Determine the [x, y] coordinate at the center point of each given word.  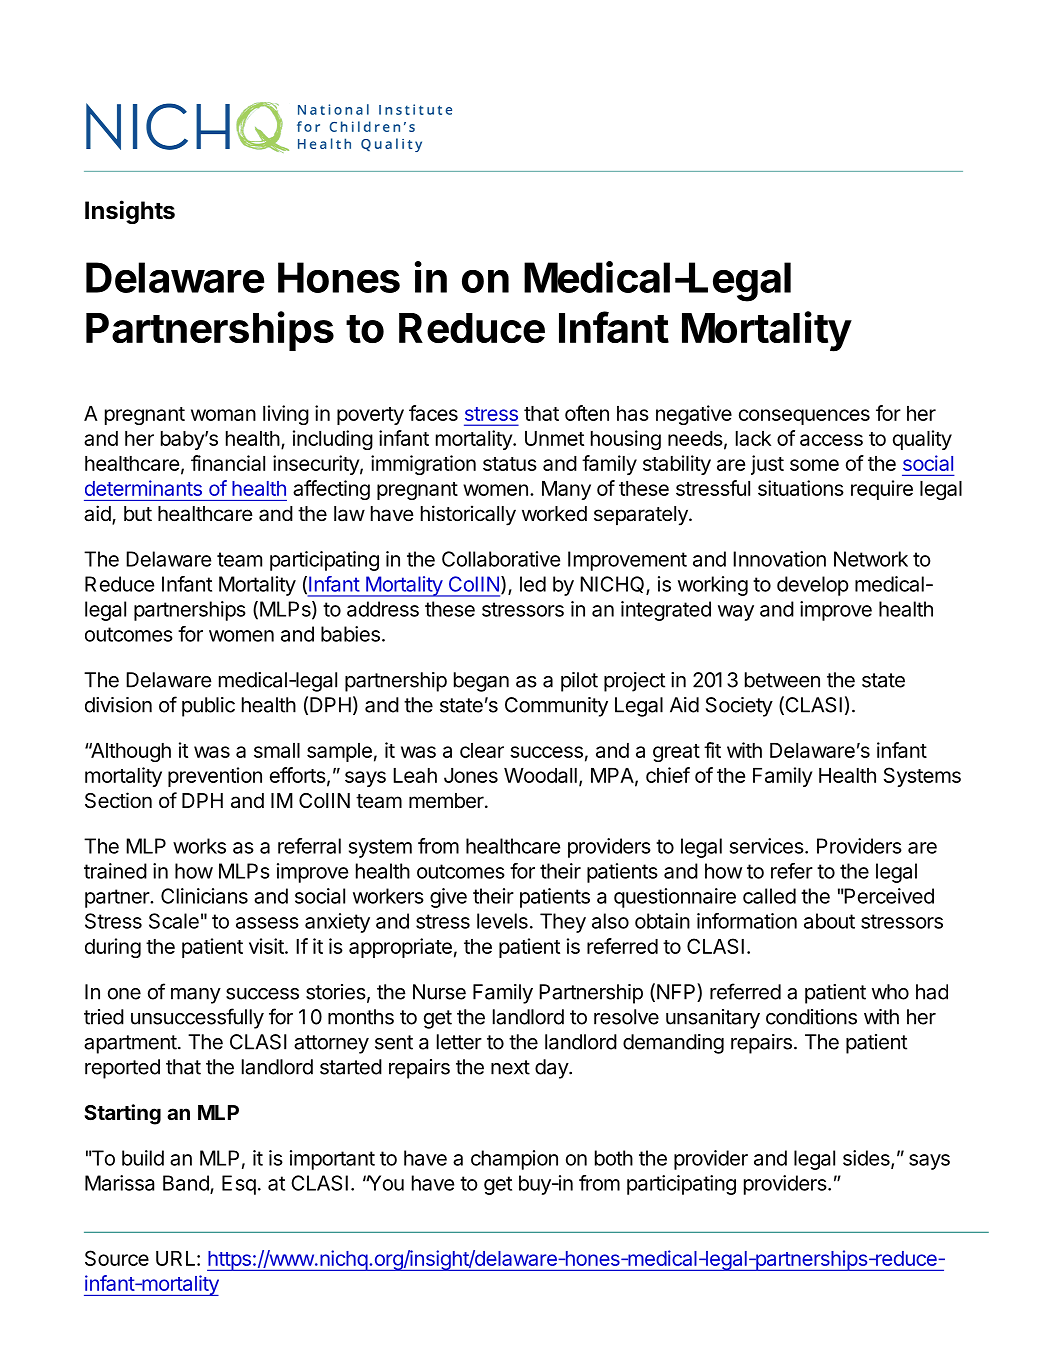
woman [223, 415]
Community [556, 707]
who [890, 992]
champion [514, 1160]
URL [177, 1258]
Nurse [439, 992]
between [782, 680]
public [208, 707]
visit [267, 946]
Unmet [554, 438]
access [831, 440]
